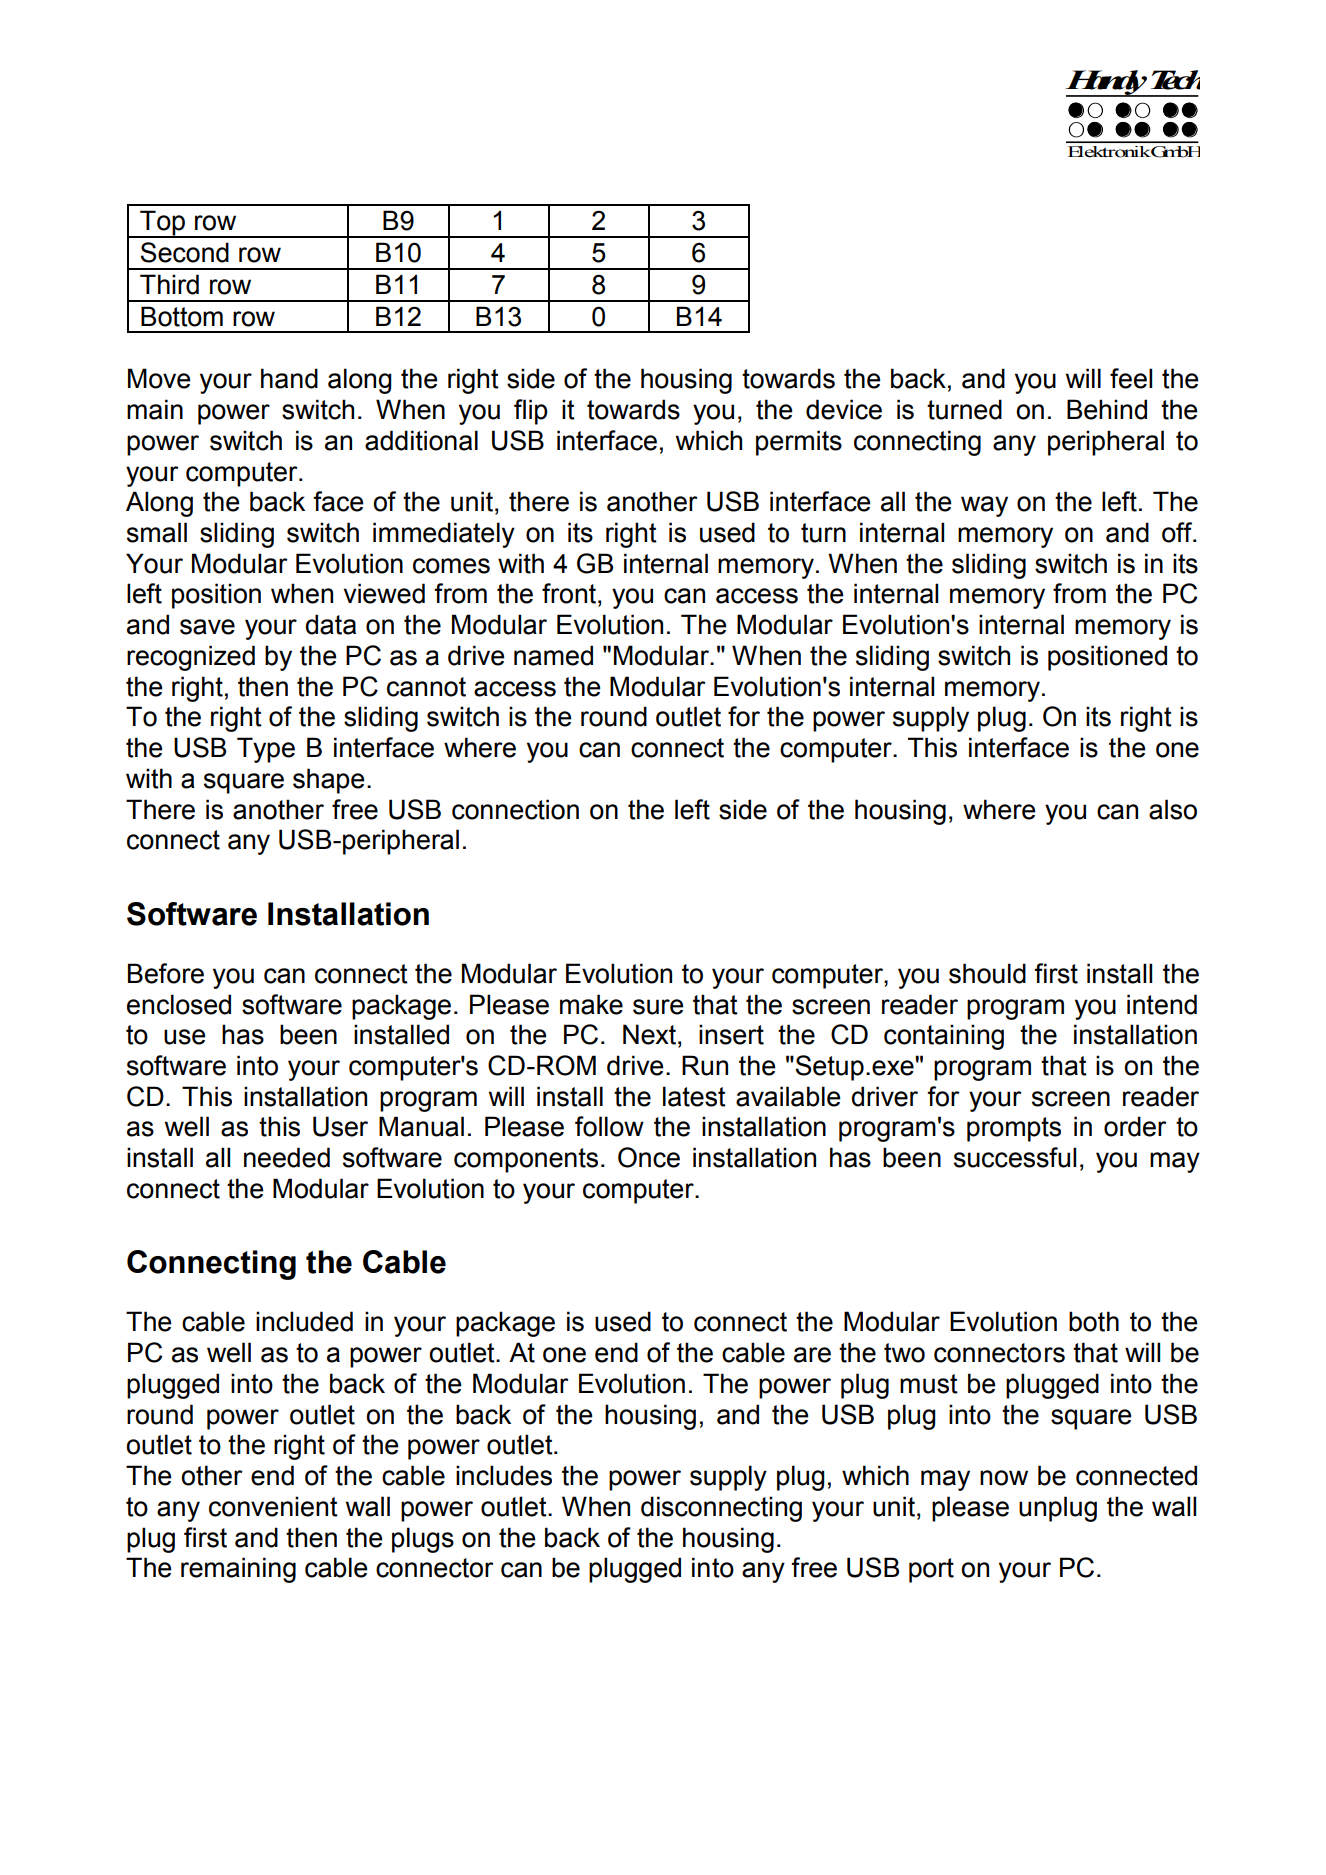 This screenshot has height=1875, width=1326. What do you see at coordinates (531, 412) in the screenshot?
I see `flip` at bounding box center [531, 412].
